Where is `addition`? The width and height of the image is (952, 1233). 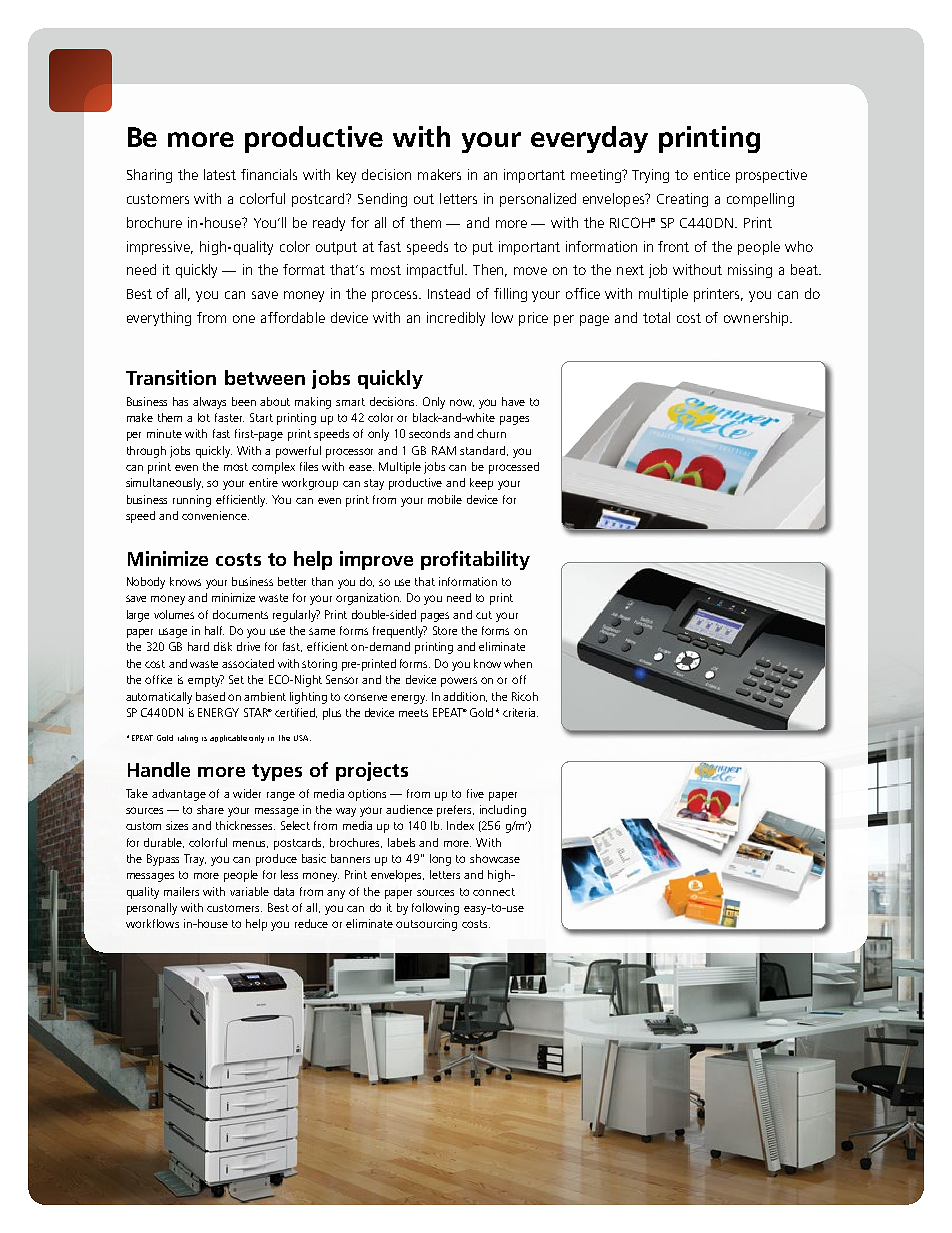
addition is located at coordinates (465, 697).
